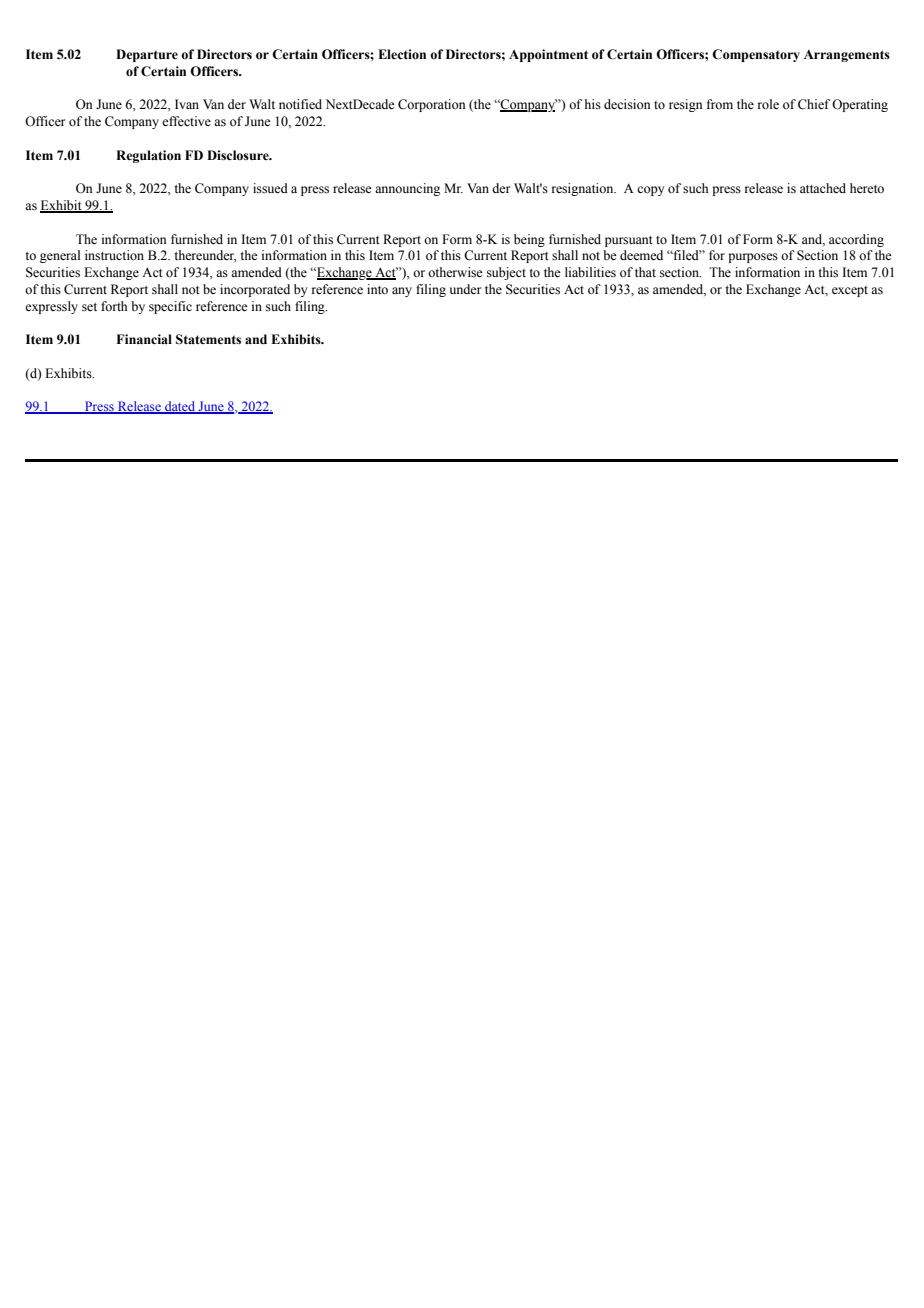 The image size is (924, 1308). What do you see at coordinates (402, 54) in the page?
I see `Election` at bounding box center [402, 54].
